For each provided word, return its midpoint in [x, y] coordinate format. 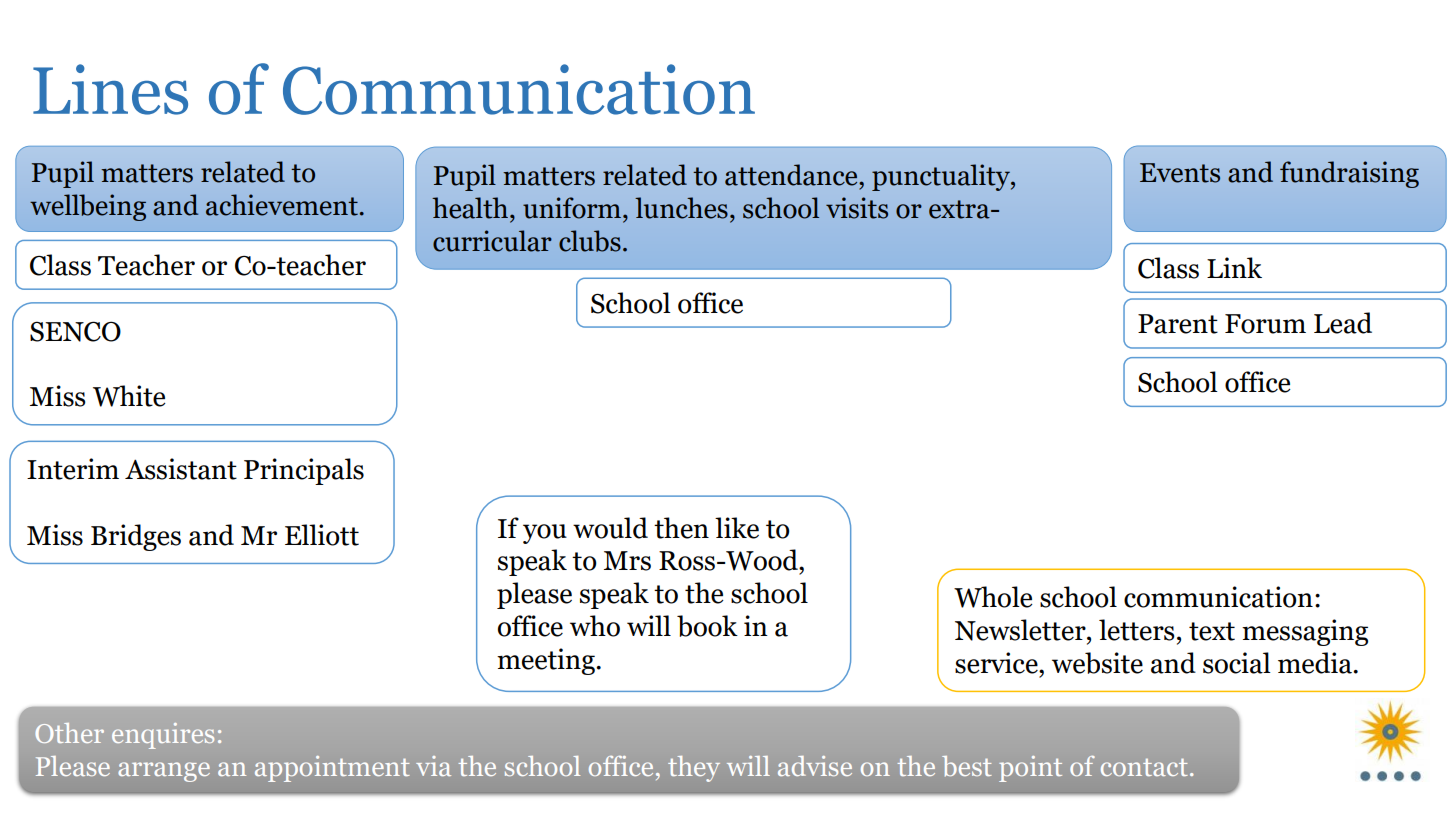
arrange [164, 772]
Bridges [136, 537]
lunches [681, 208]
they [694, 769]
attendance [792, 175]
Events [1180, 173]
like [737, 528]
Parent [1178, 324]
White [129, 396]
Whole [993, 597]
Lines [110, 89]
